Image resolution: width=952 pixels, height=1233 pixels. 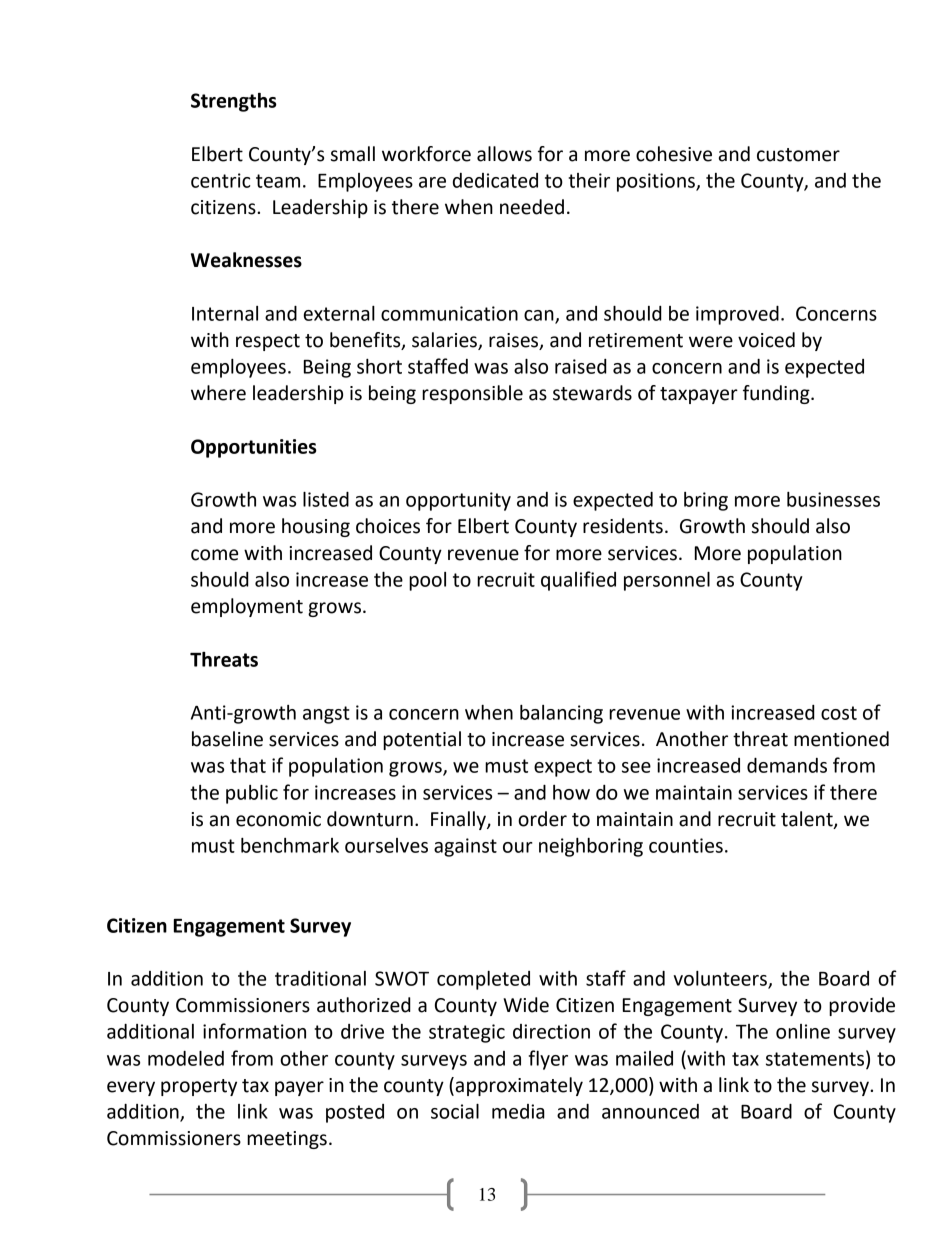 What do you see at coordinates (427, 581) in the page?
I see `pool` at bounding box center [427, 581].
